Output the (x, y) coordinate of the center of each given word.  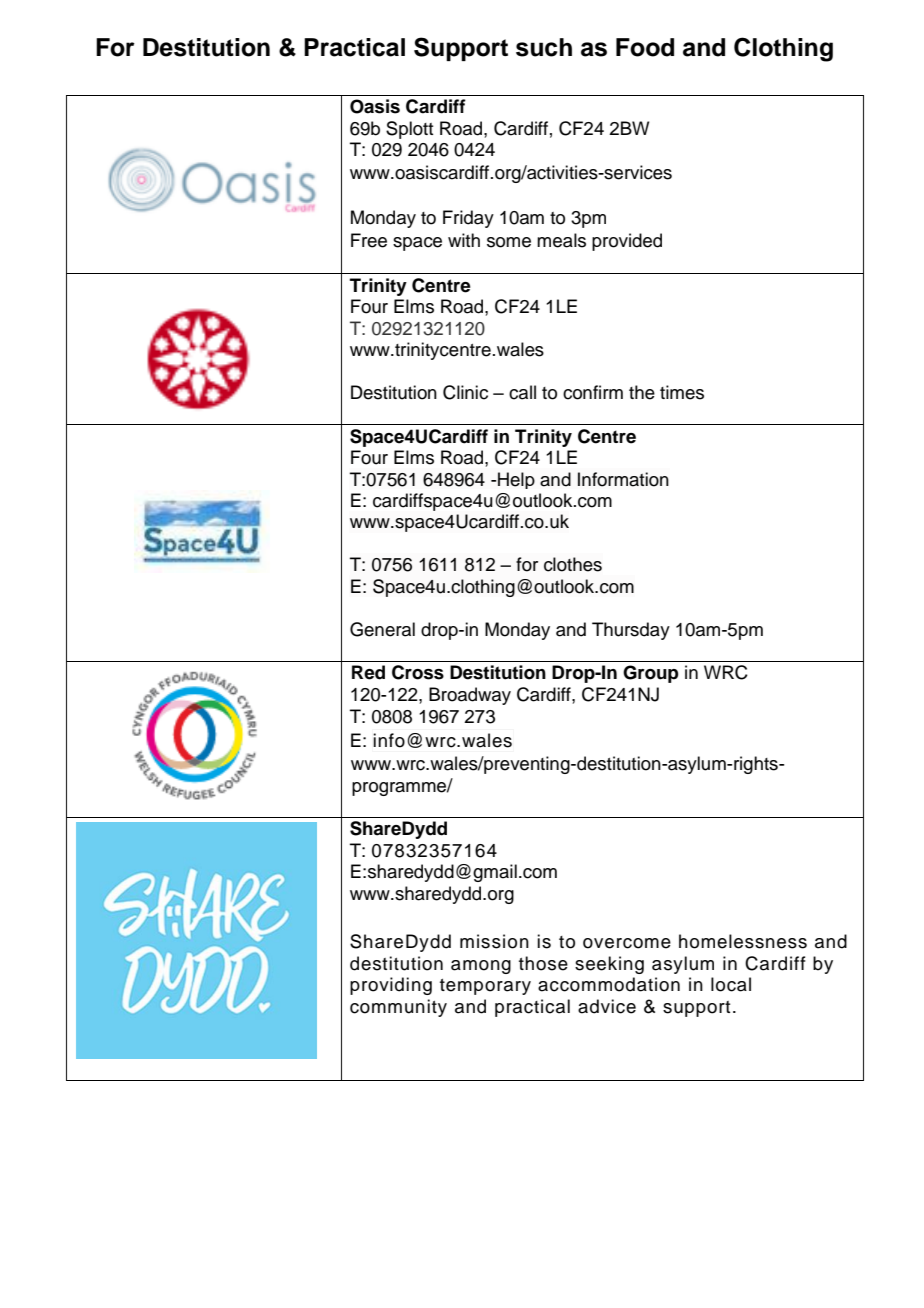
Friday (468, 219)
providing (391, 986)
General (382, 629)
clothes (573, 564)
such (544, 47)
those (543, 963)
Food (645, 47)
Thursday (631, 631)
